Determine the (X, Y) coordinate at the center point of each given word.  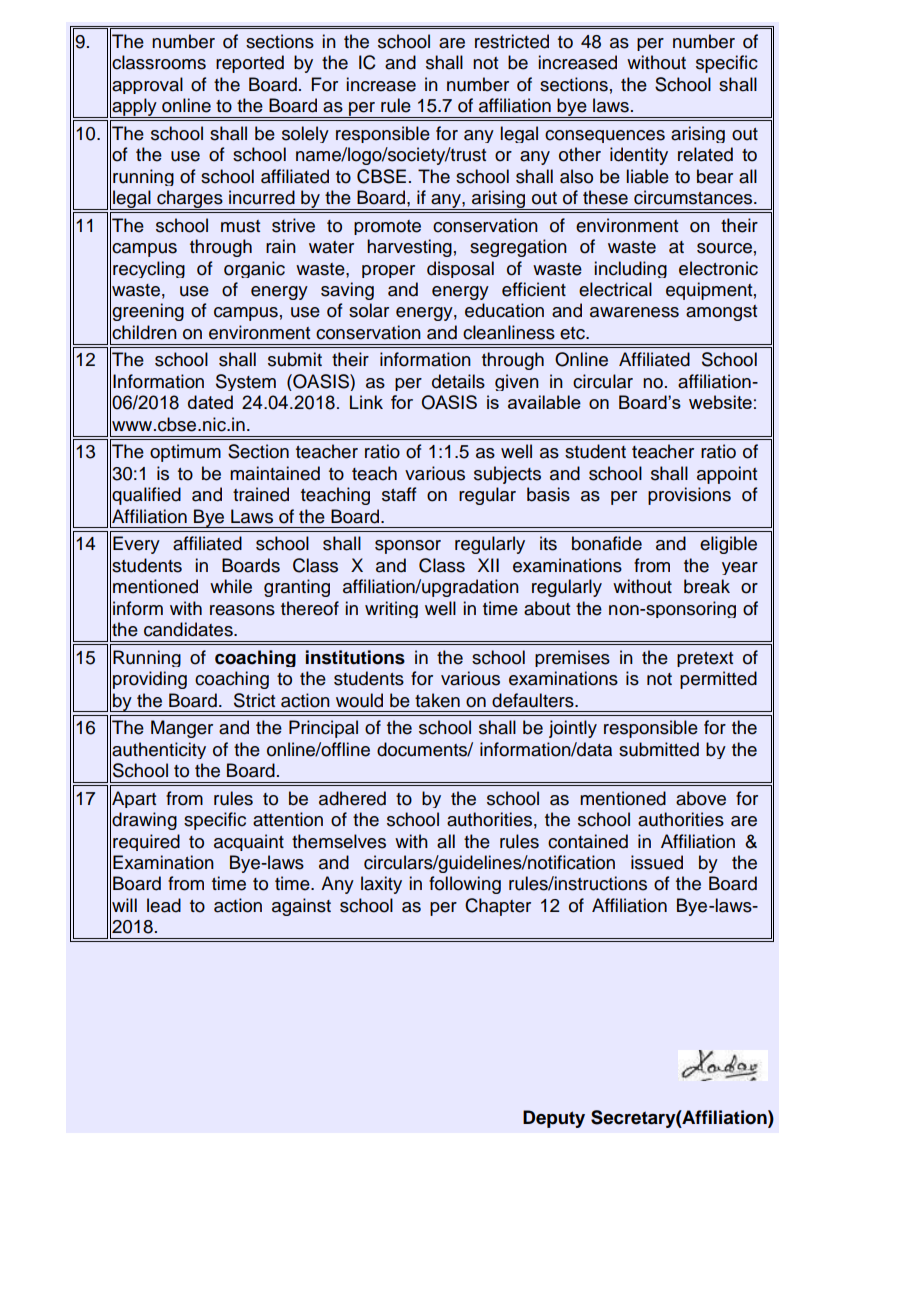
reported (250, 64)
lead (164, 905)
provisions (689, 496)
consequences (605, 136)
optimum (185, 453)
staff (399, 494)
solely (305, 134)
